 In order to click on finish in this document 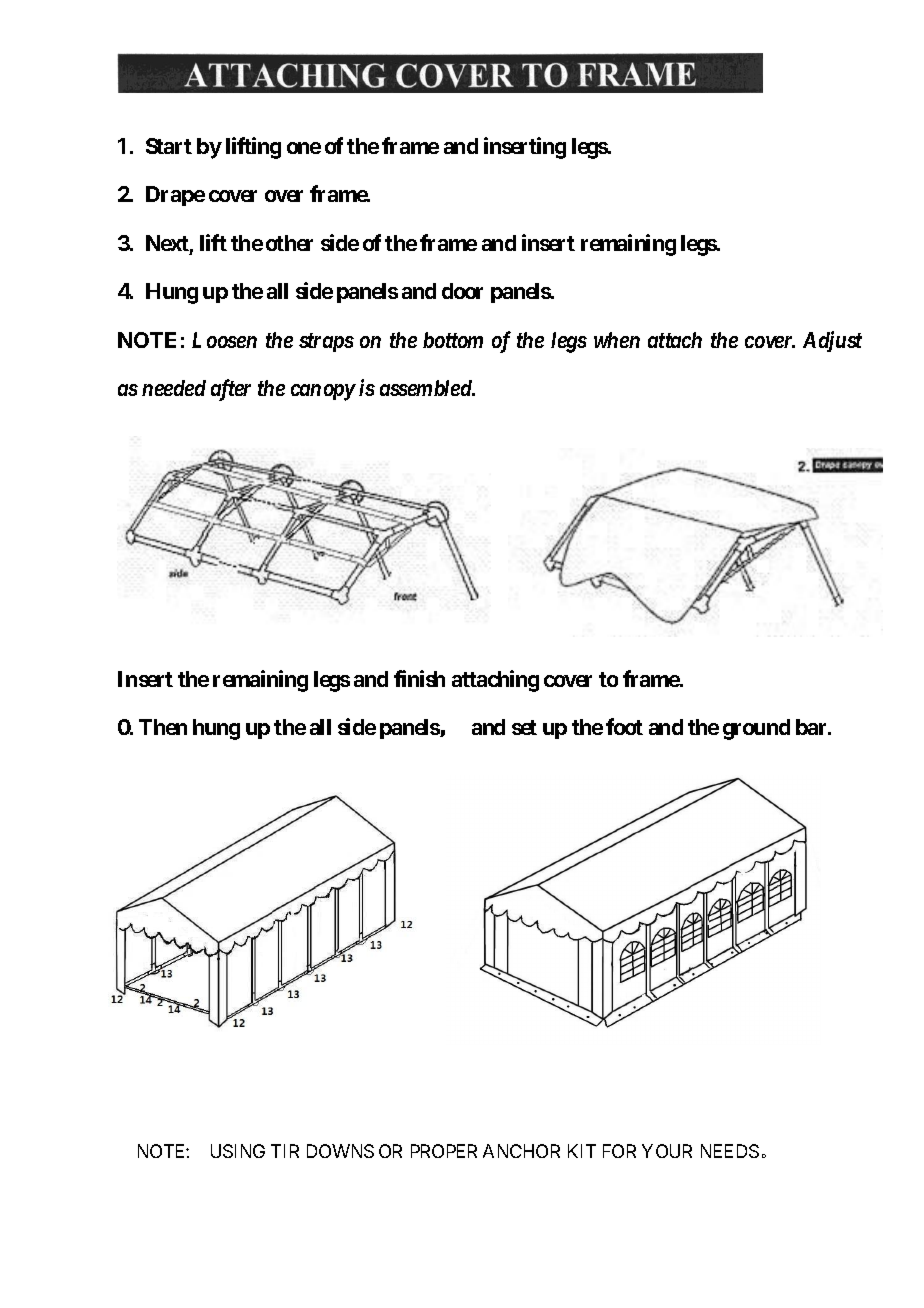, I will do `click(419, 678)`.
